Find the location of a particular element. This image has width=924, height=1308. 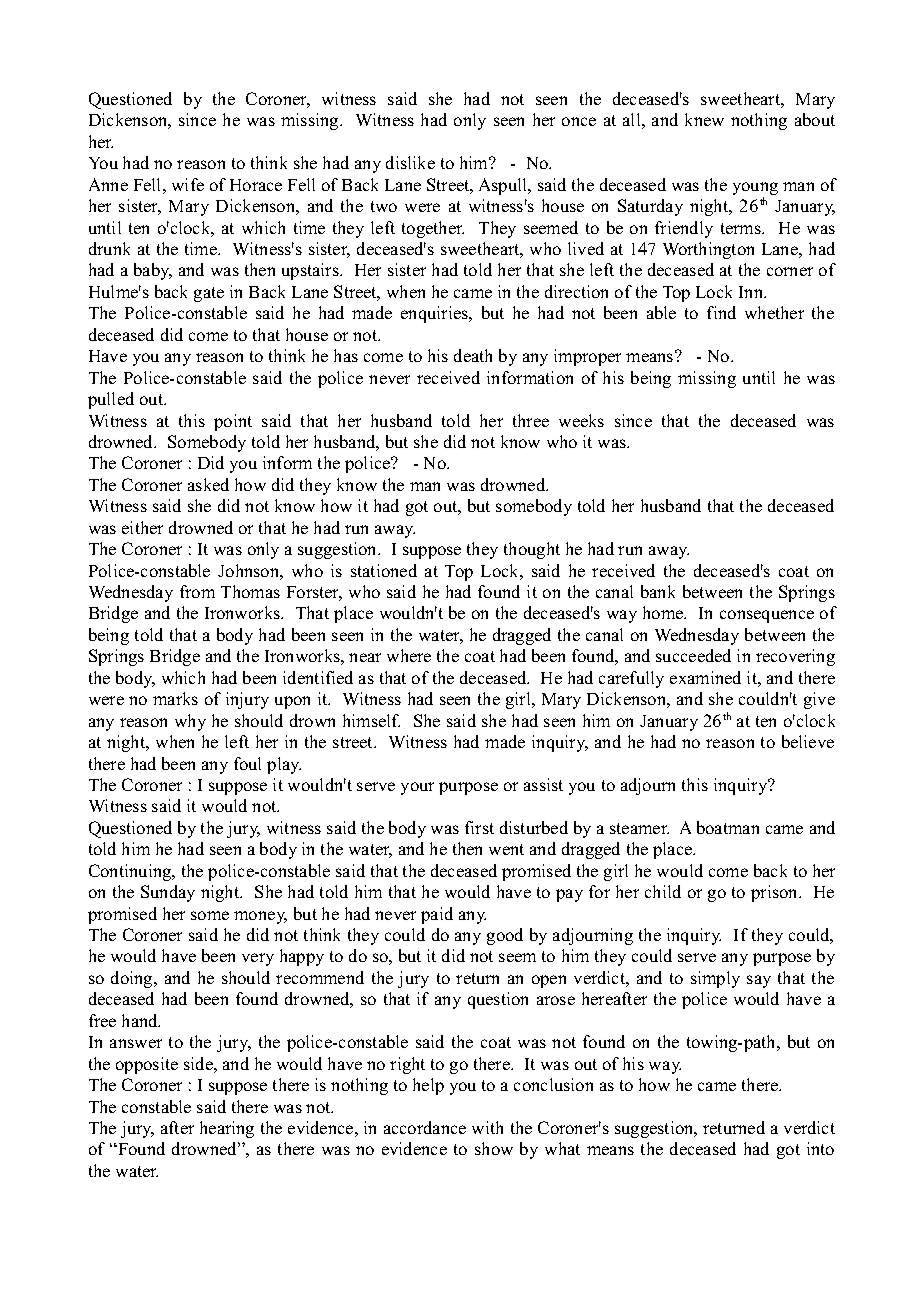

death is located at coordinates (473, 355).
